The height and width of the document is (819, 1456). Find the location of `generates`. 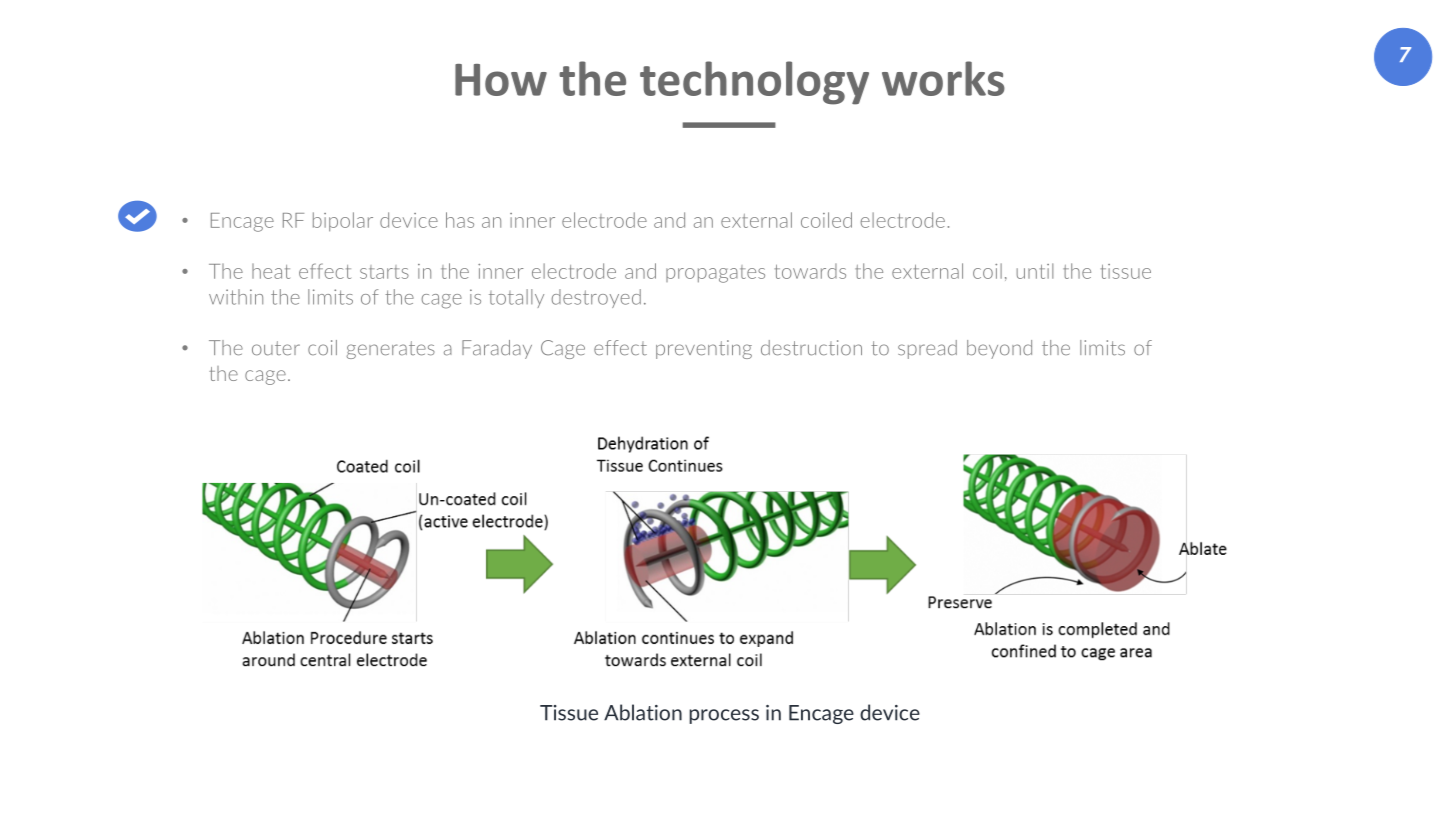

generates is located at coordinates (390, 350).
